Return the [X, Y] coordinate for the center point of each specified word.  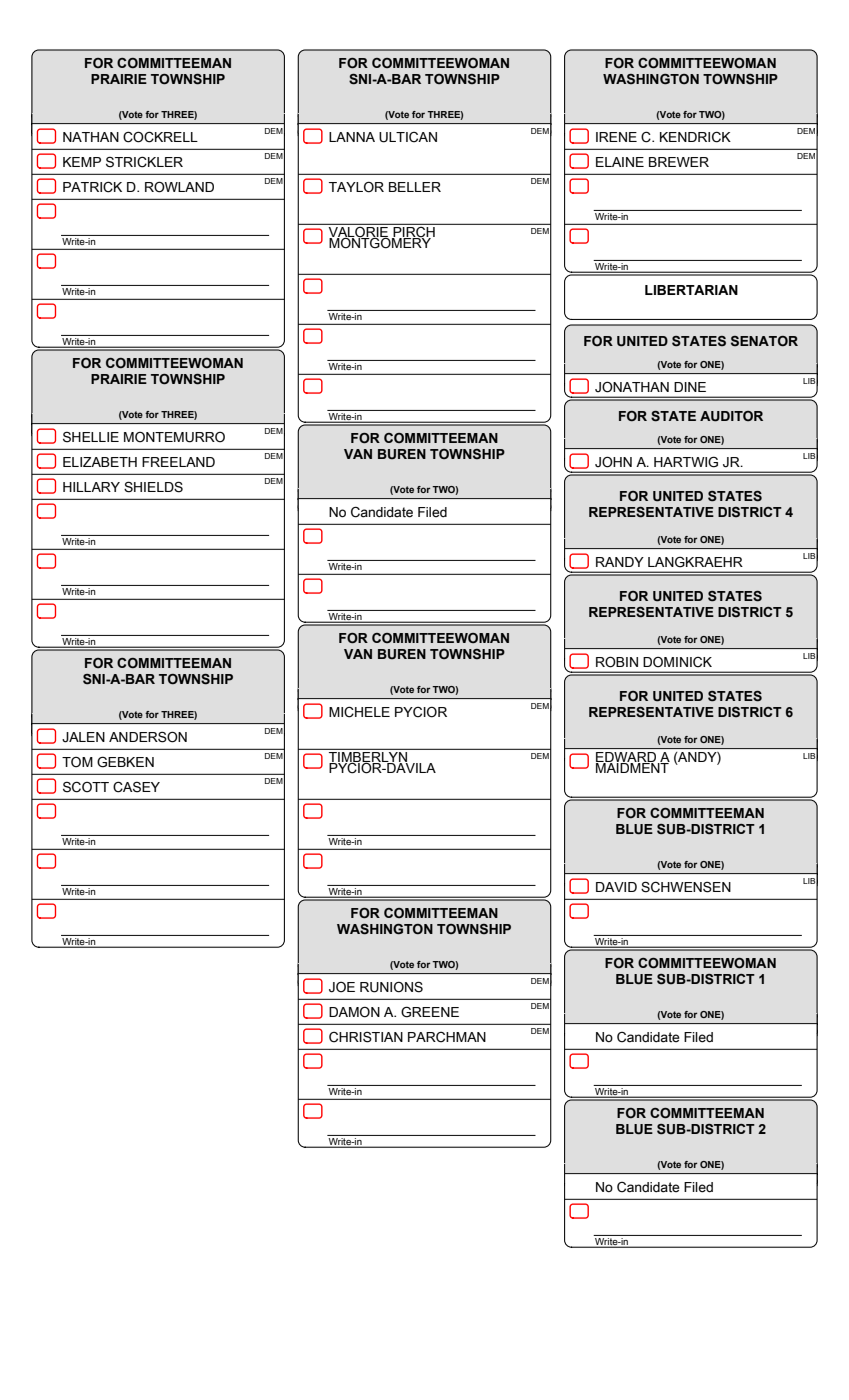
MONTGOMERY [381, 242]
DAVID [616, 887]
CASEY [136, 787]
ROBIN [617, 662]
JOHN [613, 462]
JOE [342, 987]
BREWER [679, 162]
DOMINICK [677, 662]
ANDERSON [148, 737]
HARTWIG [686, 462]
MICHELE [359, 712]
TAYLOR [356, 187]
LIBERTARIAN [691, 290]
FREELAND [178, 462]
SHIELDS [153, 487]
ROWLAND [179, 187]
